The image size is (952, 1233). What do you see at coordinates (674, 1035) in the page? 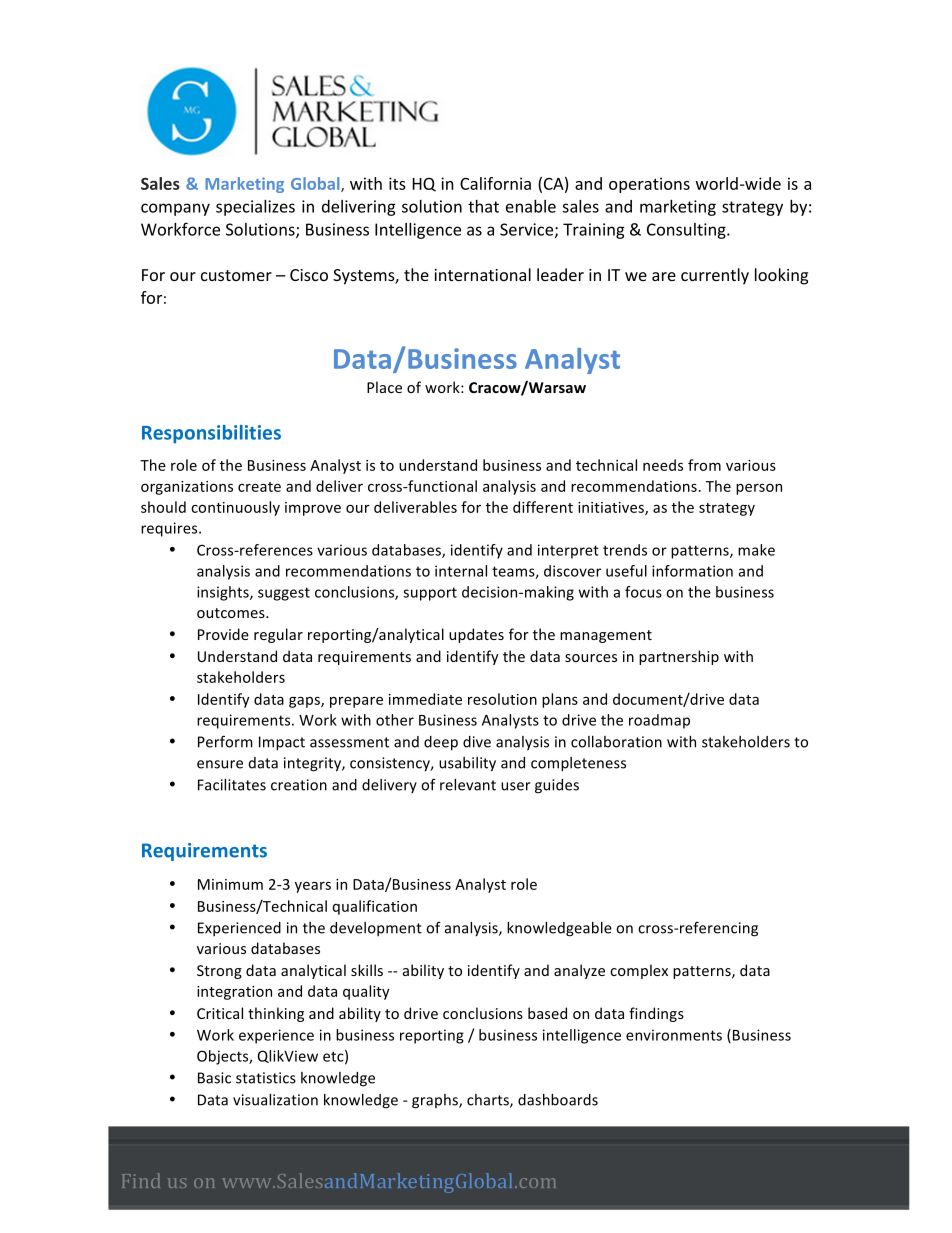
I see `environments` at bounding box center [674, 1035].
